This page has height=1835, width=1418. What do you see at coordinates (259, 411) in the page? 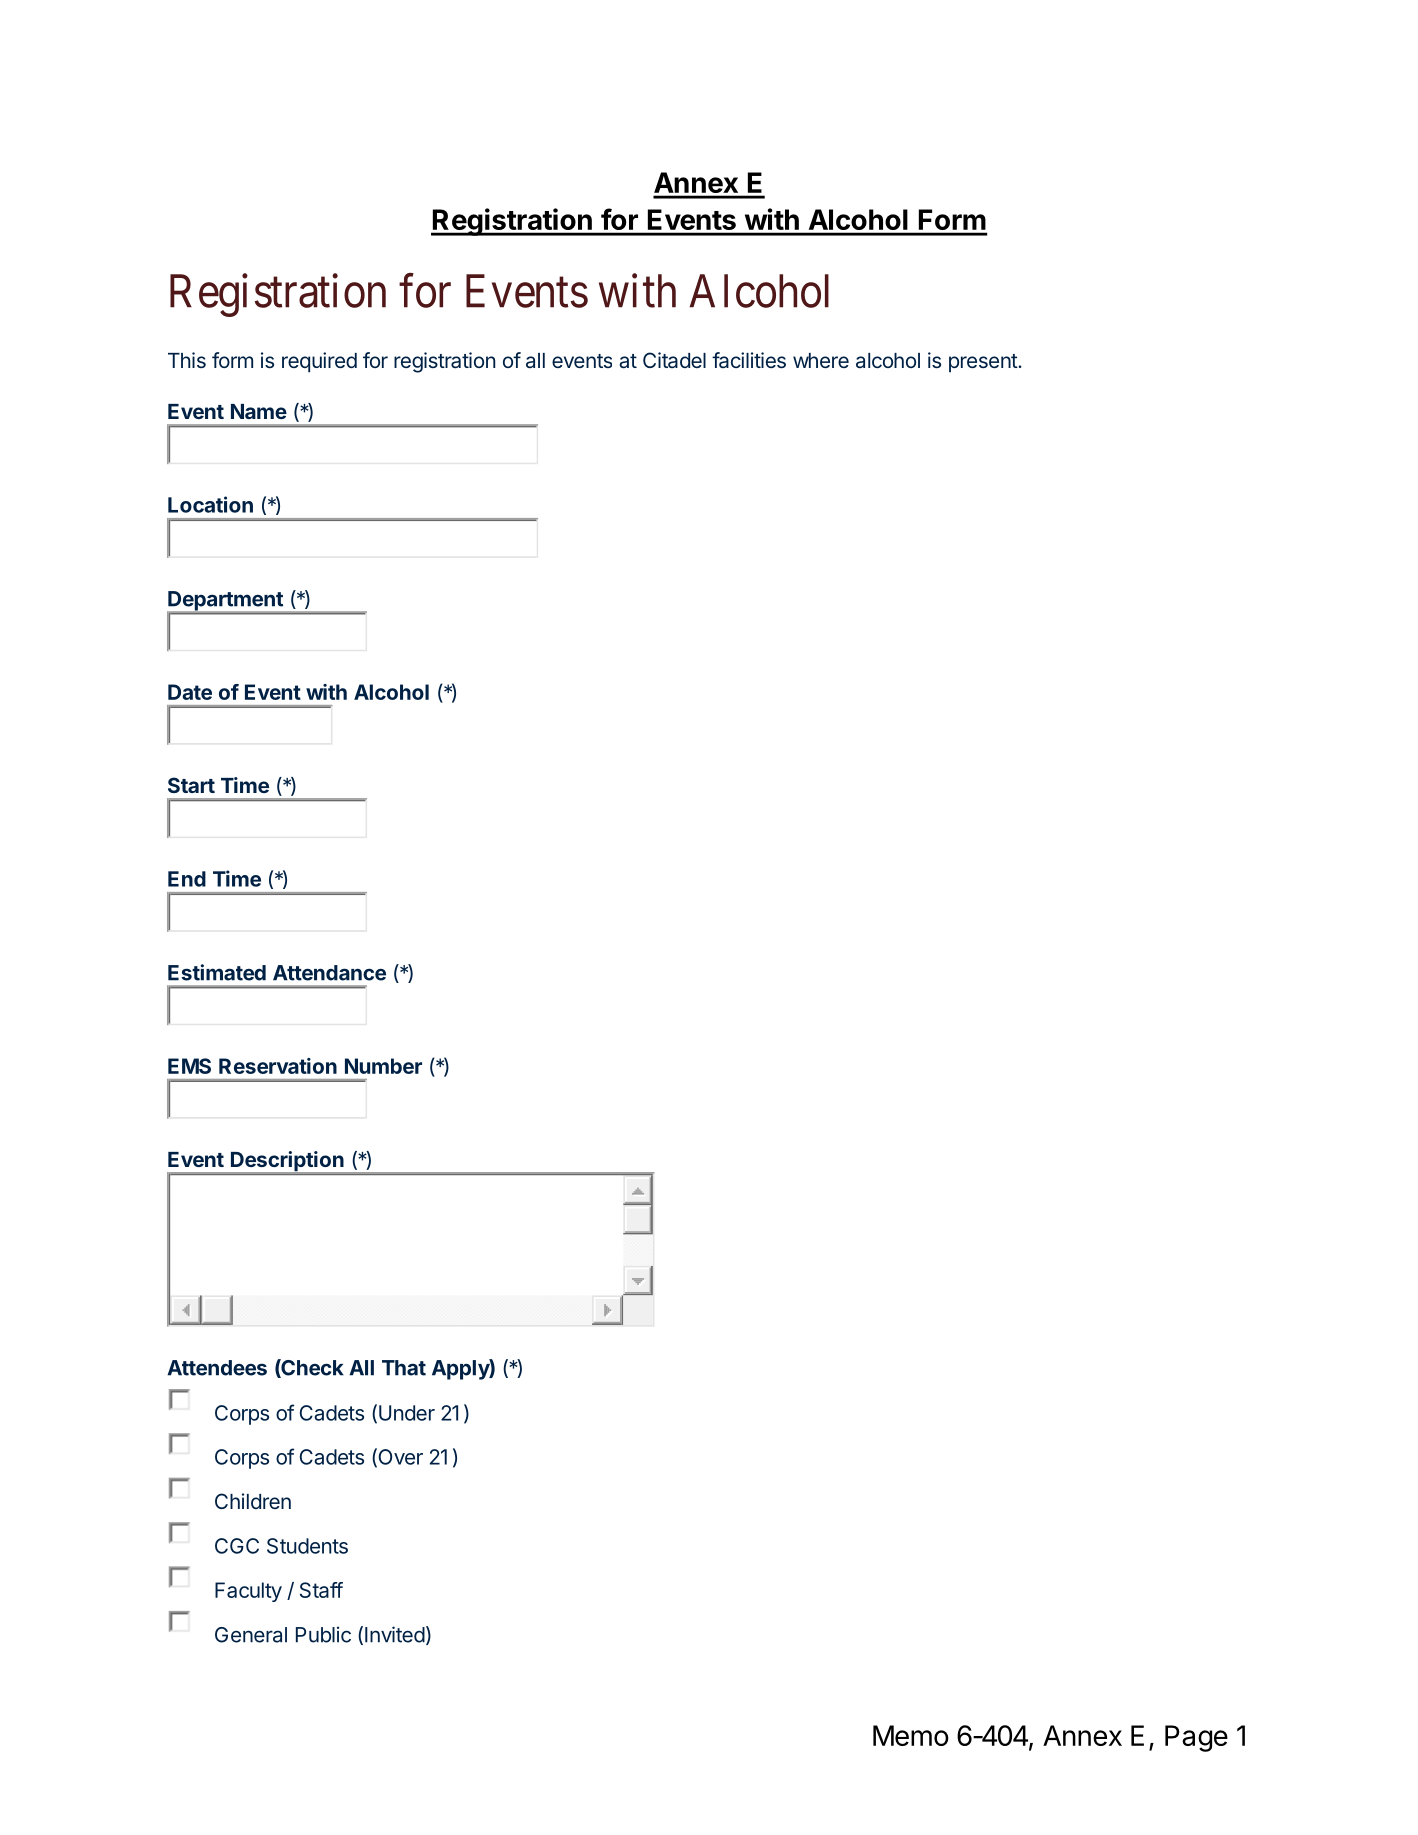
I see `Name` at bounding box center [259, 411].
